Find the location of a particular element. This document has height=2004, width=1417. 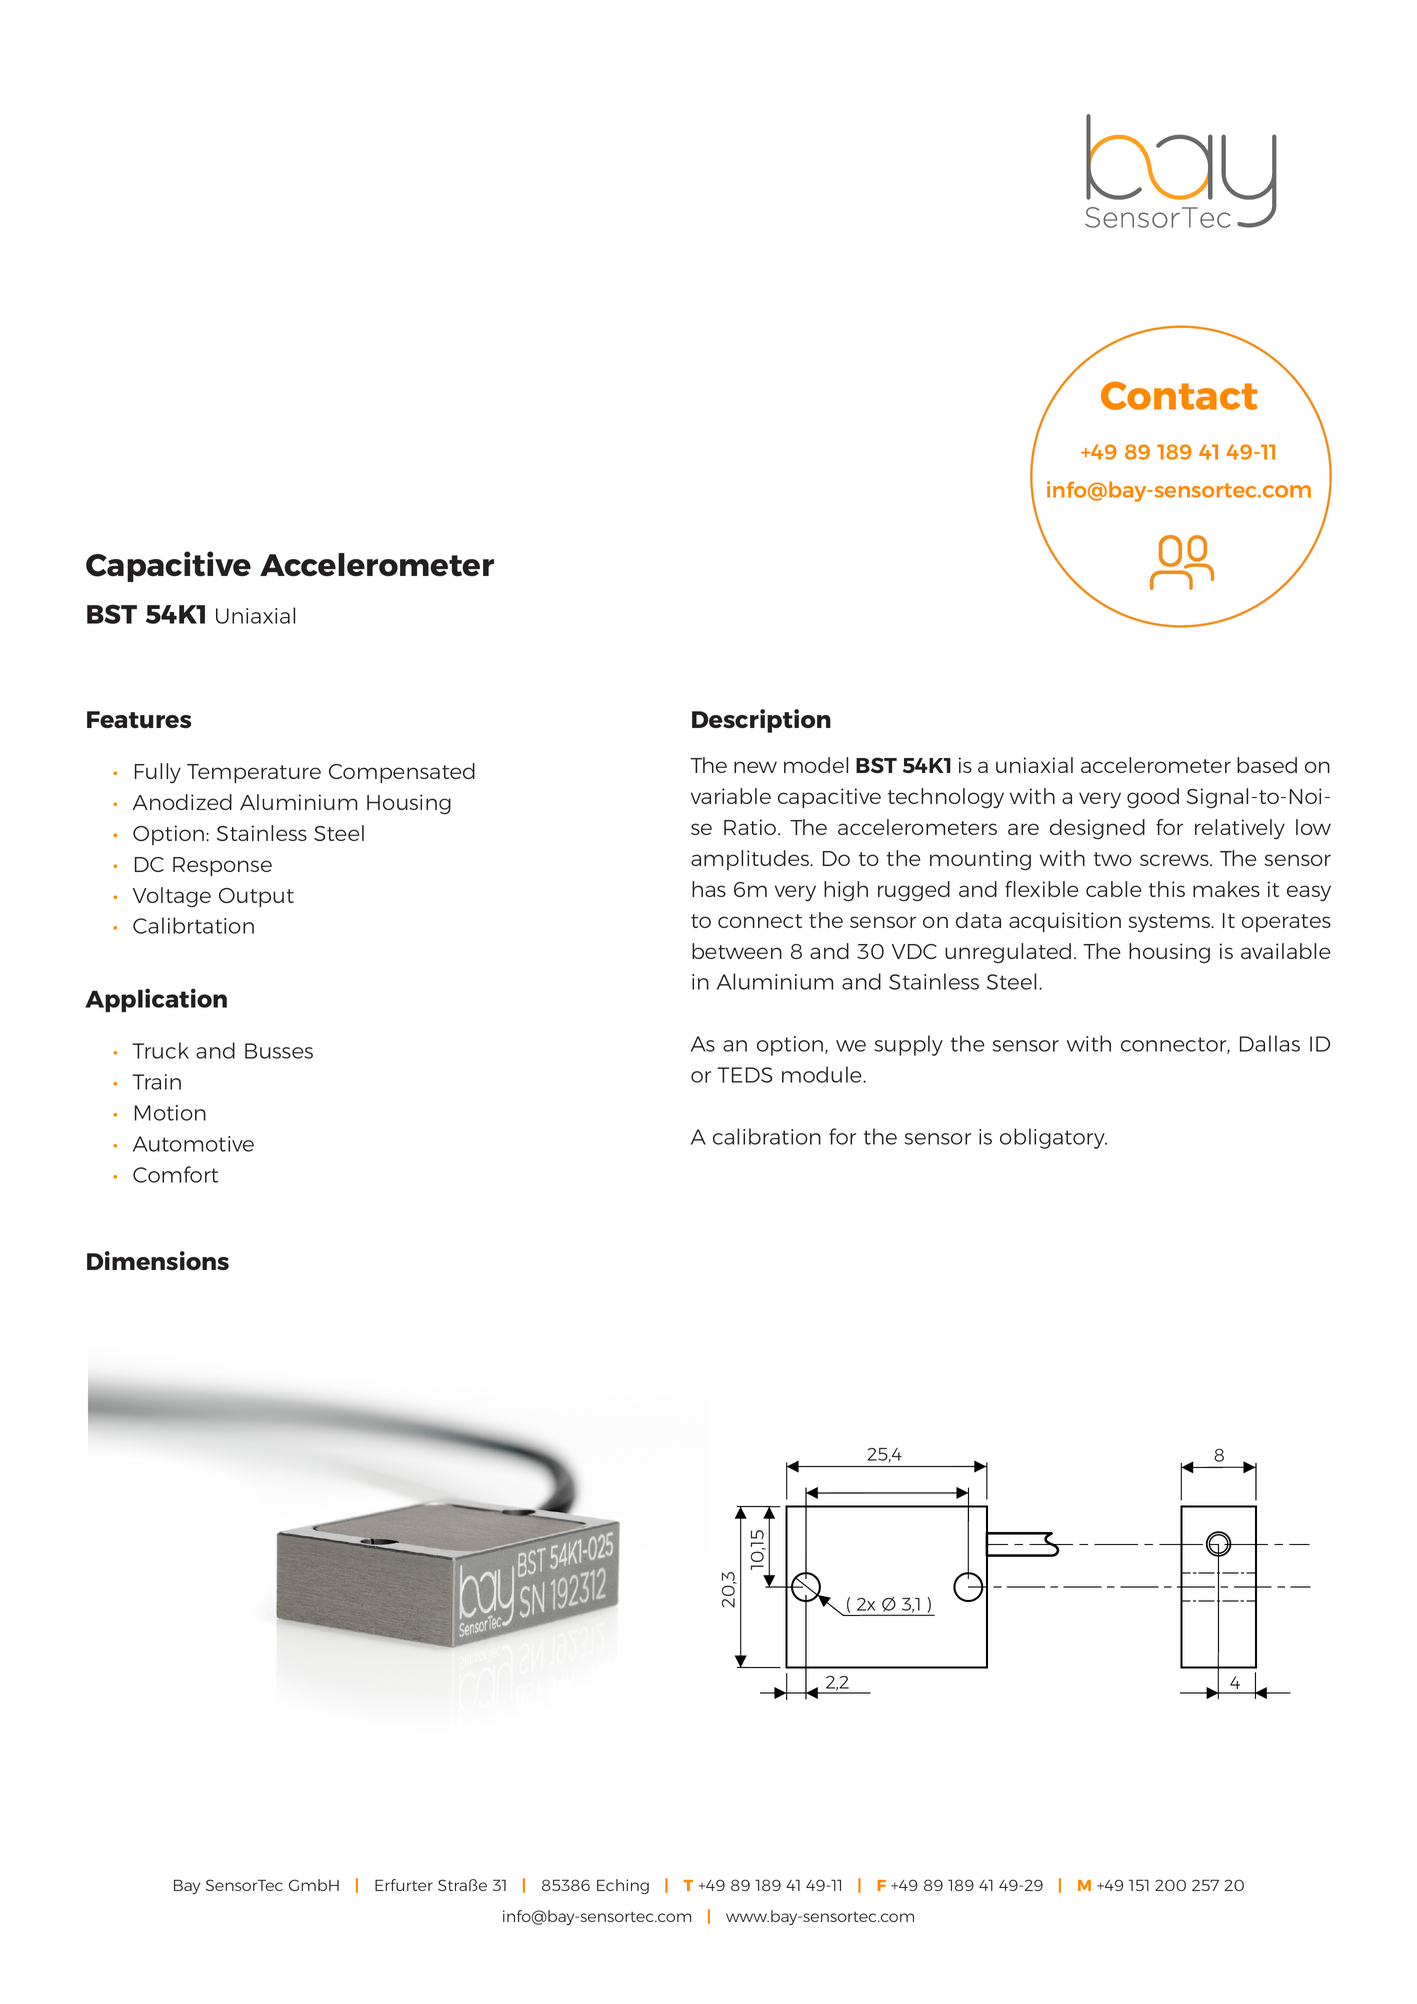

obligatory is located at coordinates (1053, 1138).
